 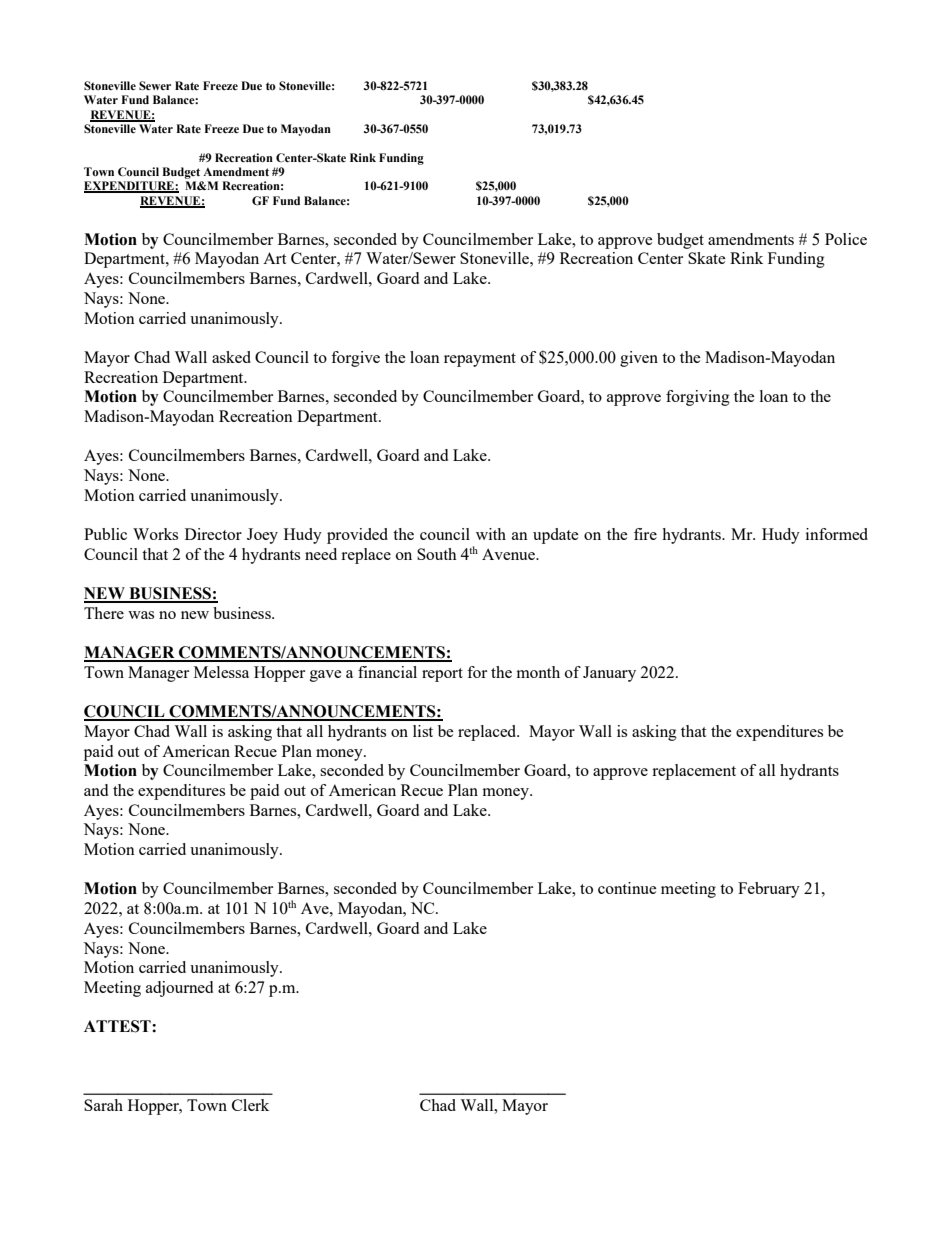 What do you see at coordinates (231, 357) in the page?
I see `asked` at bounding box center [231, 357].
